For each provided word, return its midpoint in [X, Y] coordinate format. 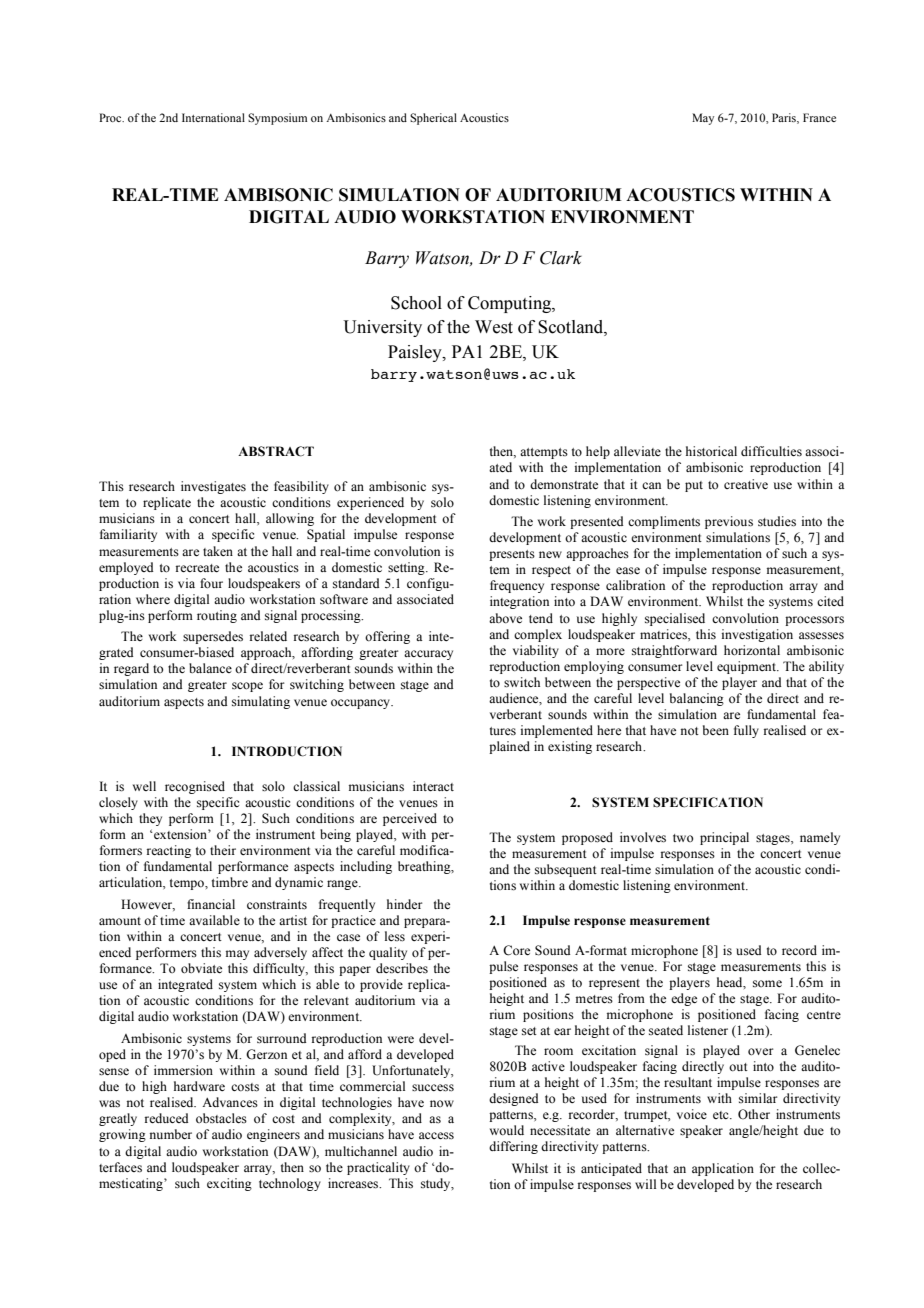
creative [746, 484]
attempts [544, 453]
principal [724, 838]
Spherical [433, 119]
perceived [410, 819]
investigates [213, 487]
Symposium [277, 119]
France [819, 117]
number [171, 1134]
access [436, 1136]
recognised [195, 787]
